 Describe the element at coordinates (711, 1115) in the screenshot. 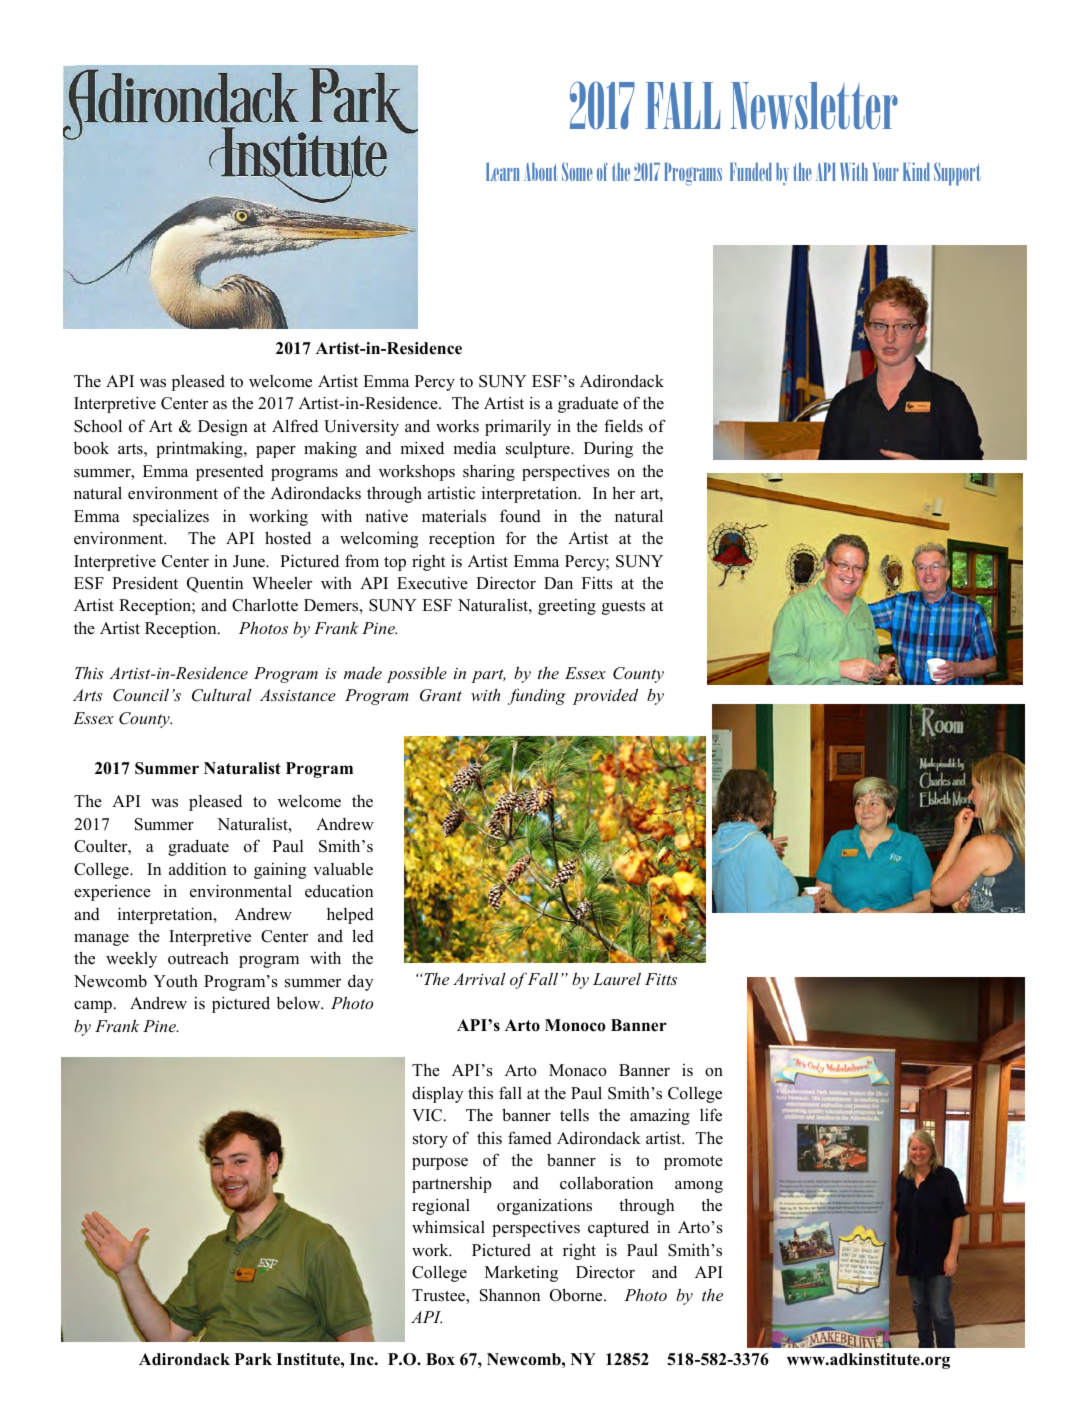

I see `life` at that location.
